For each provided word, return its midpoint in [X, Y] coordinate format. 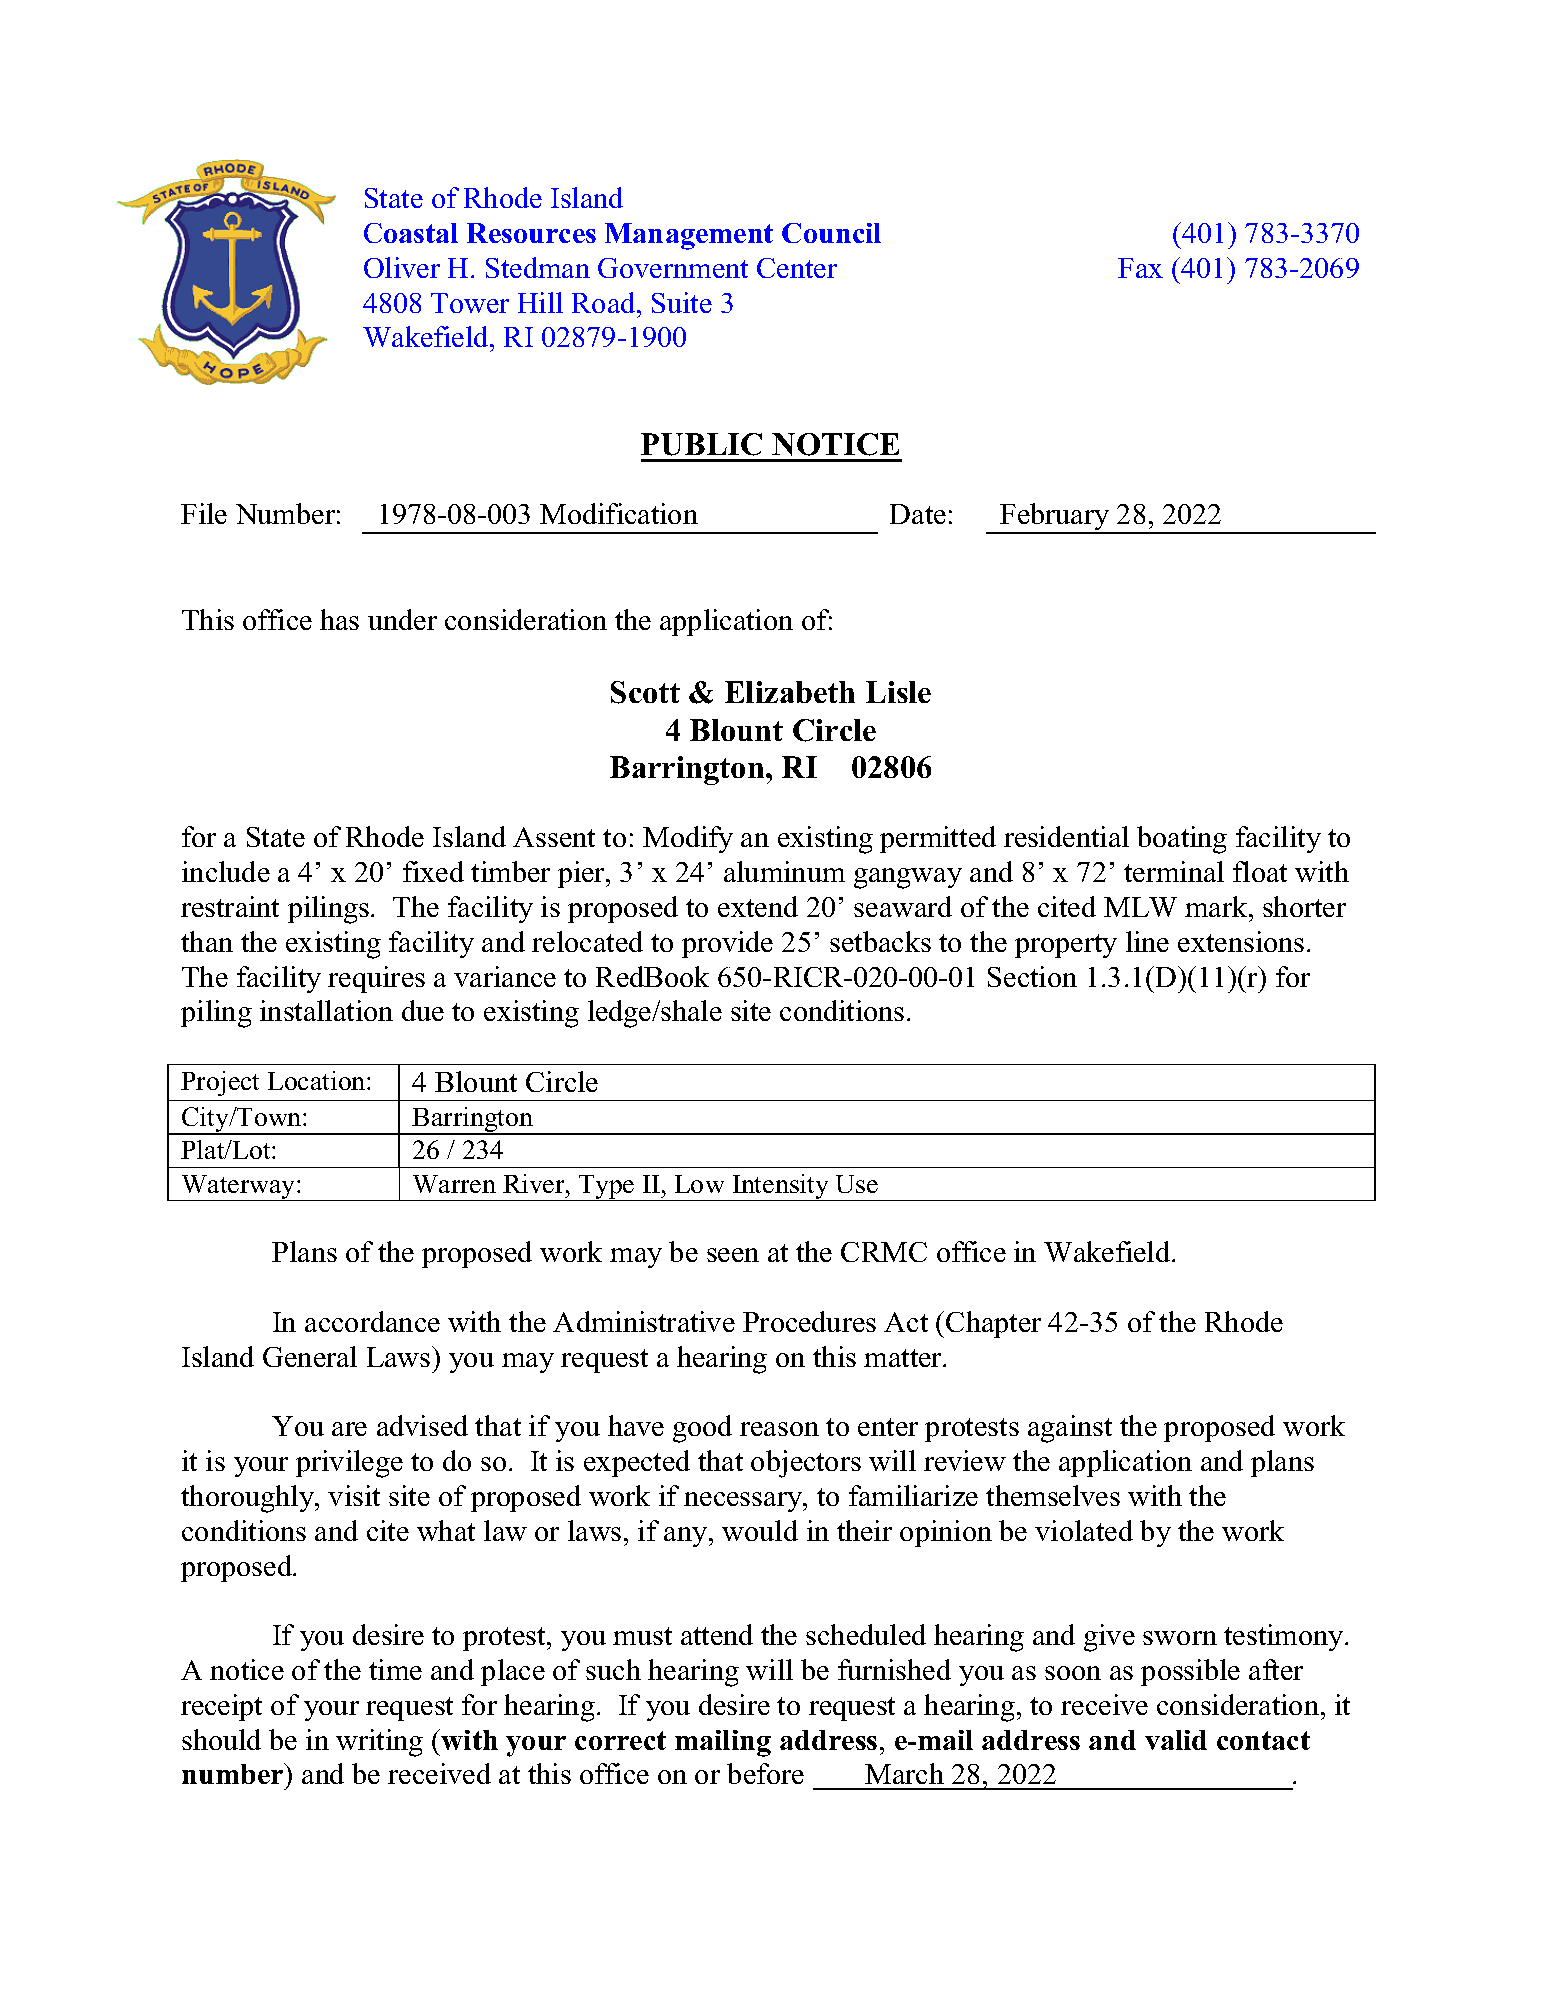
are [349, 1429]
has [339, 619]
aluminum [784, 871]
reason [779, 1429]
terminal [1174, 871]
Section [1032, 976]
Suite [682, 302]
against [1070, 1429]
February [1055, 518]
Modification [619, 513]
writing [379, 1743]
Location [318, 1080]
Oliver [402, 267]
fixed [433, 871]
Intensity [781, 1187]
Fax [1140, 268]
